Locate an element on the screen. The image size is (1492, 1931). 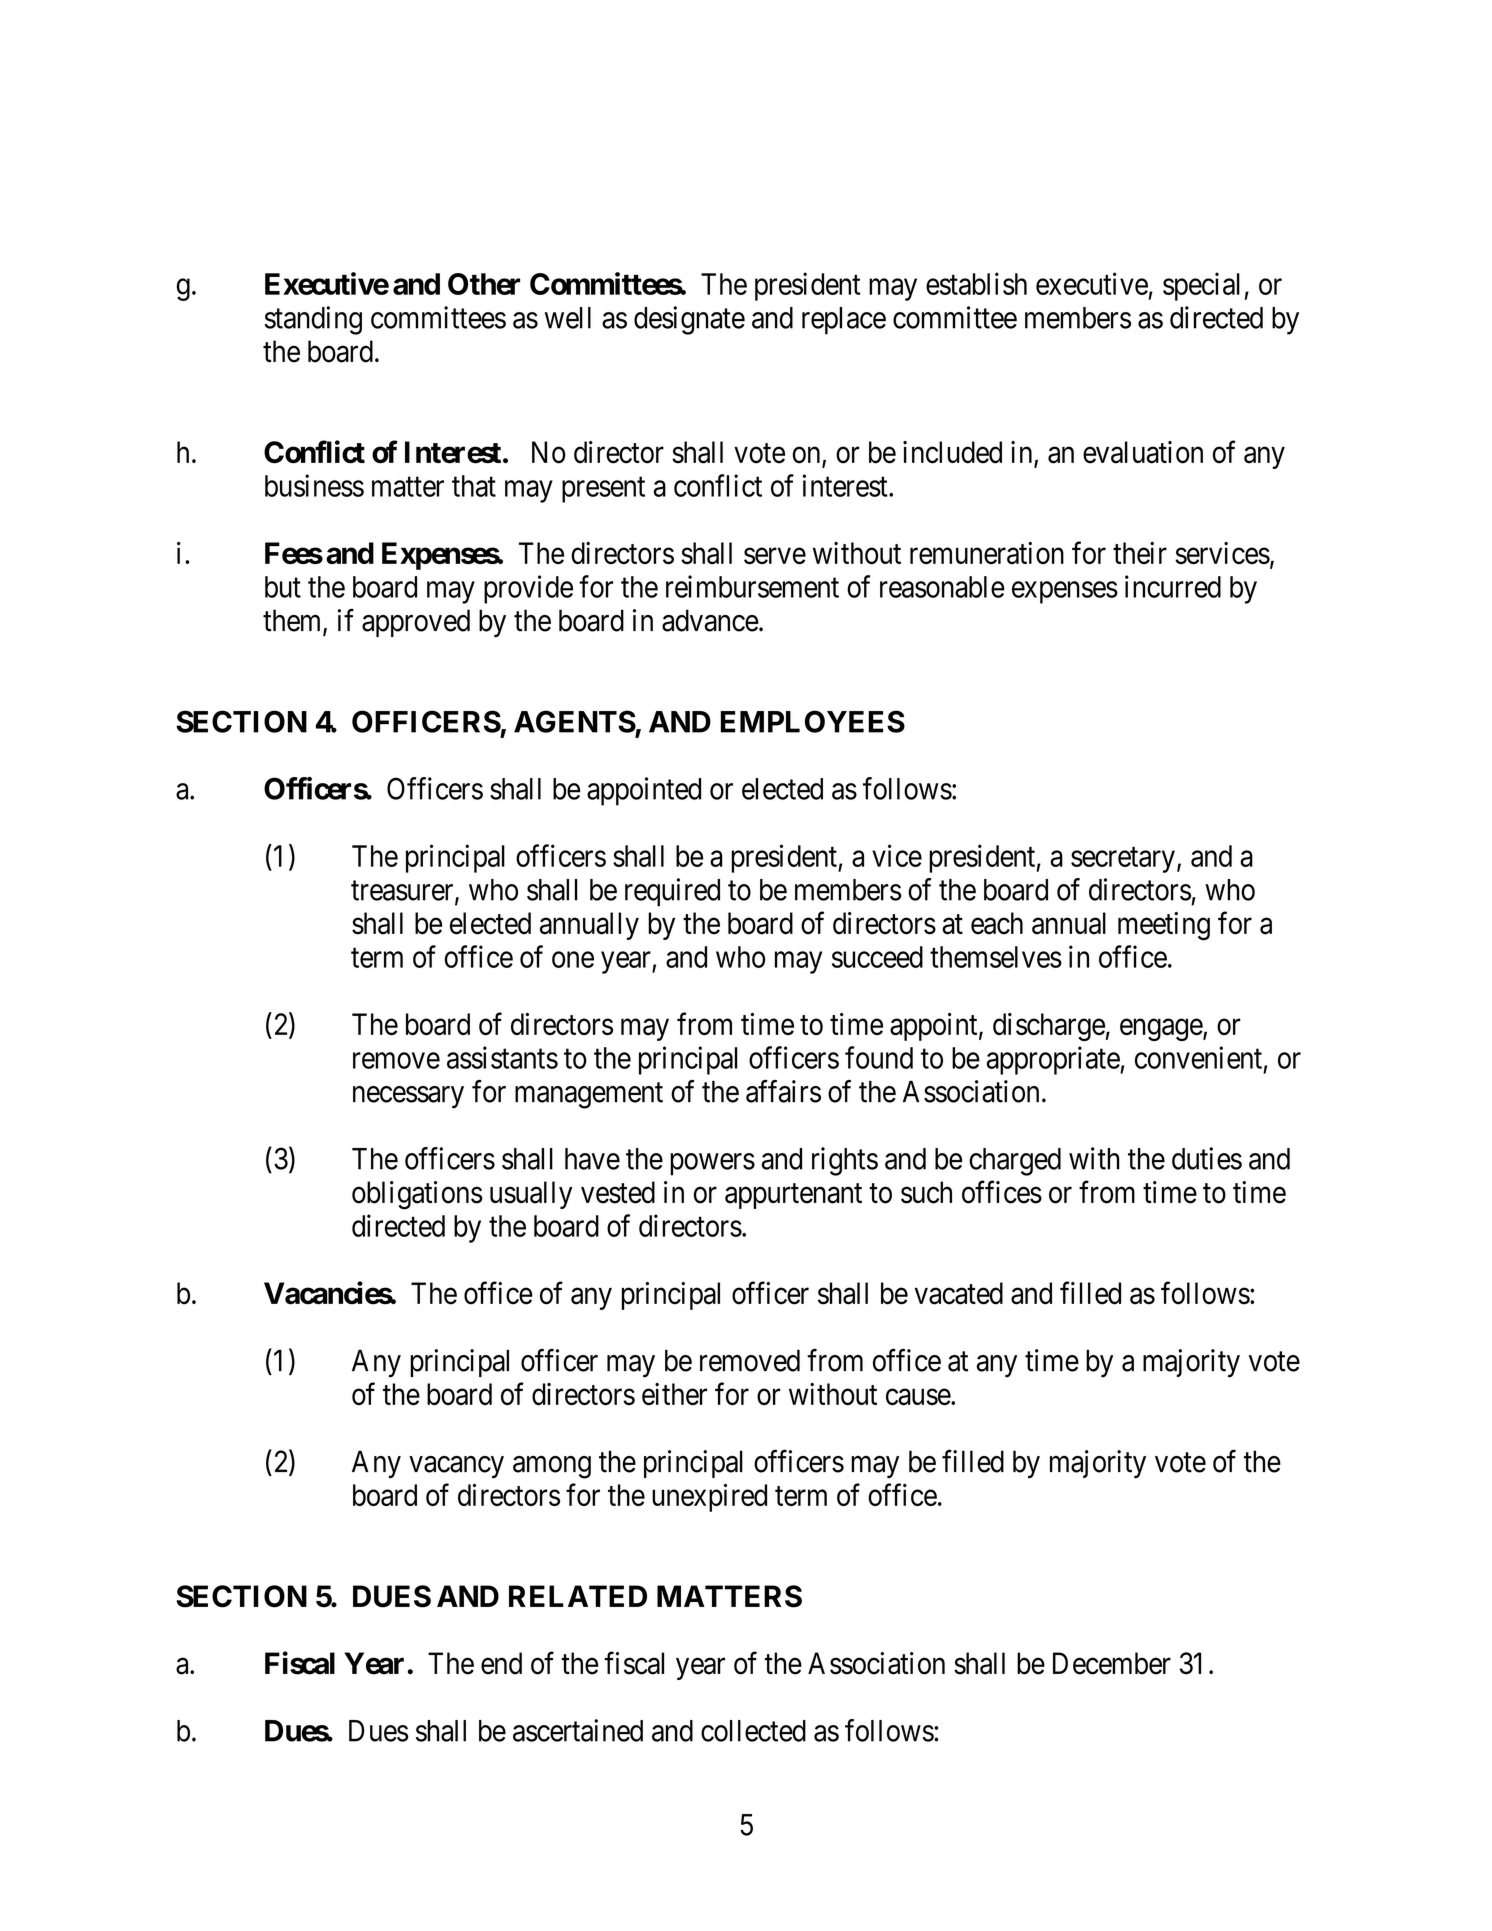
designate is located at coordinates (689, 320).
